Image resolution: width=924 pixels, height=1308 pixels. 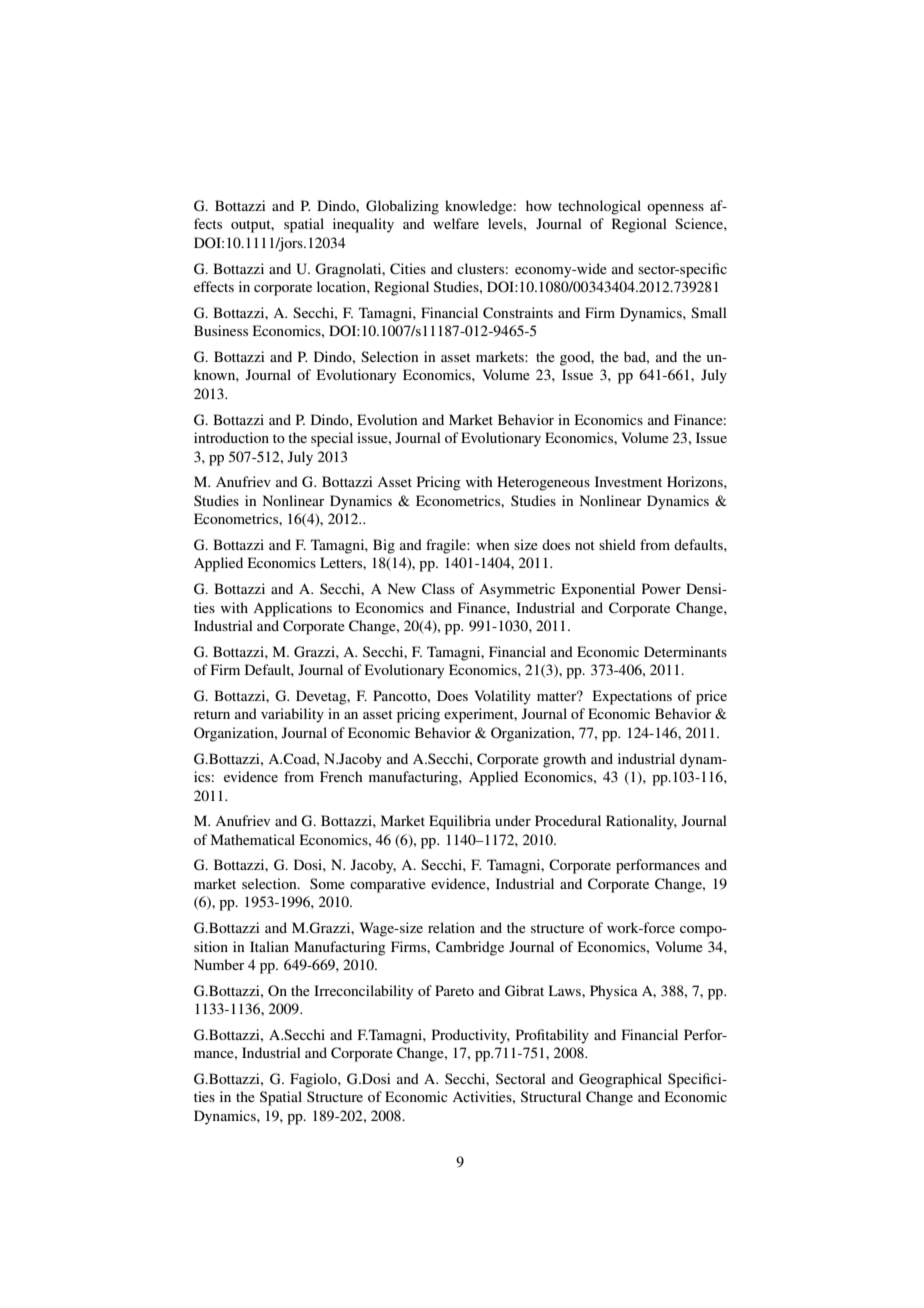 I want to click on openness, so click(x=675, y=209).
